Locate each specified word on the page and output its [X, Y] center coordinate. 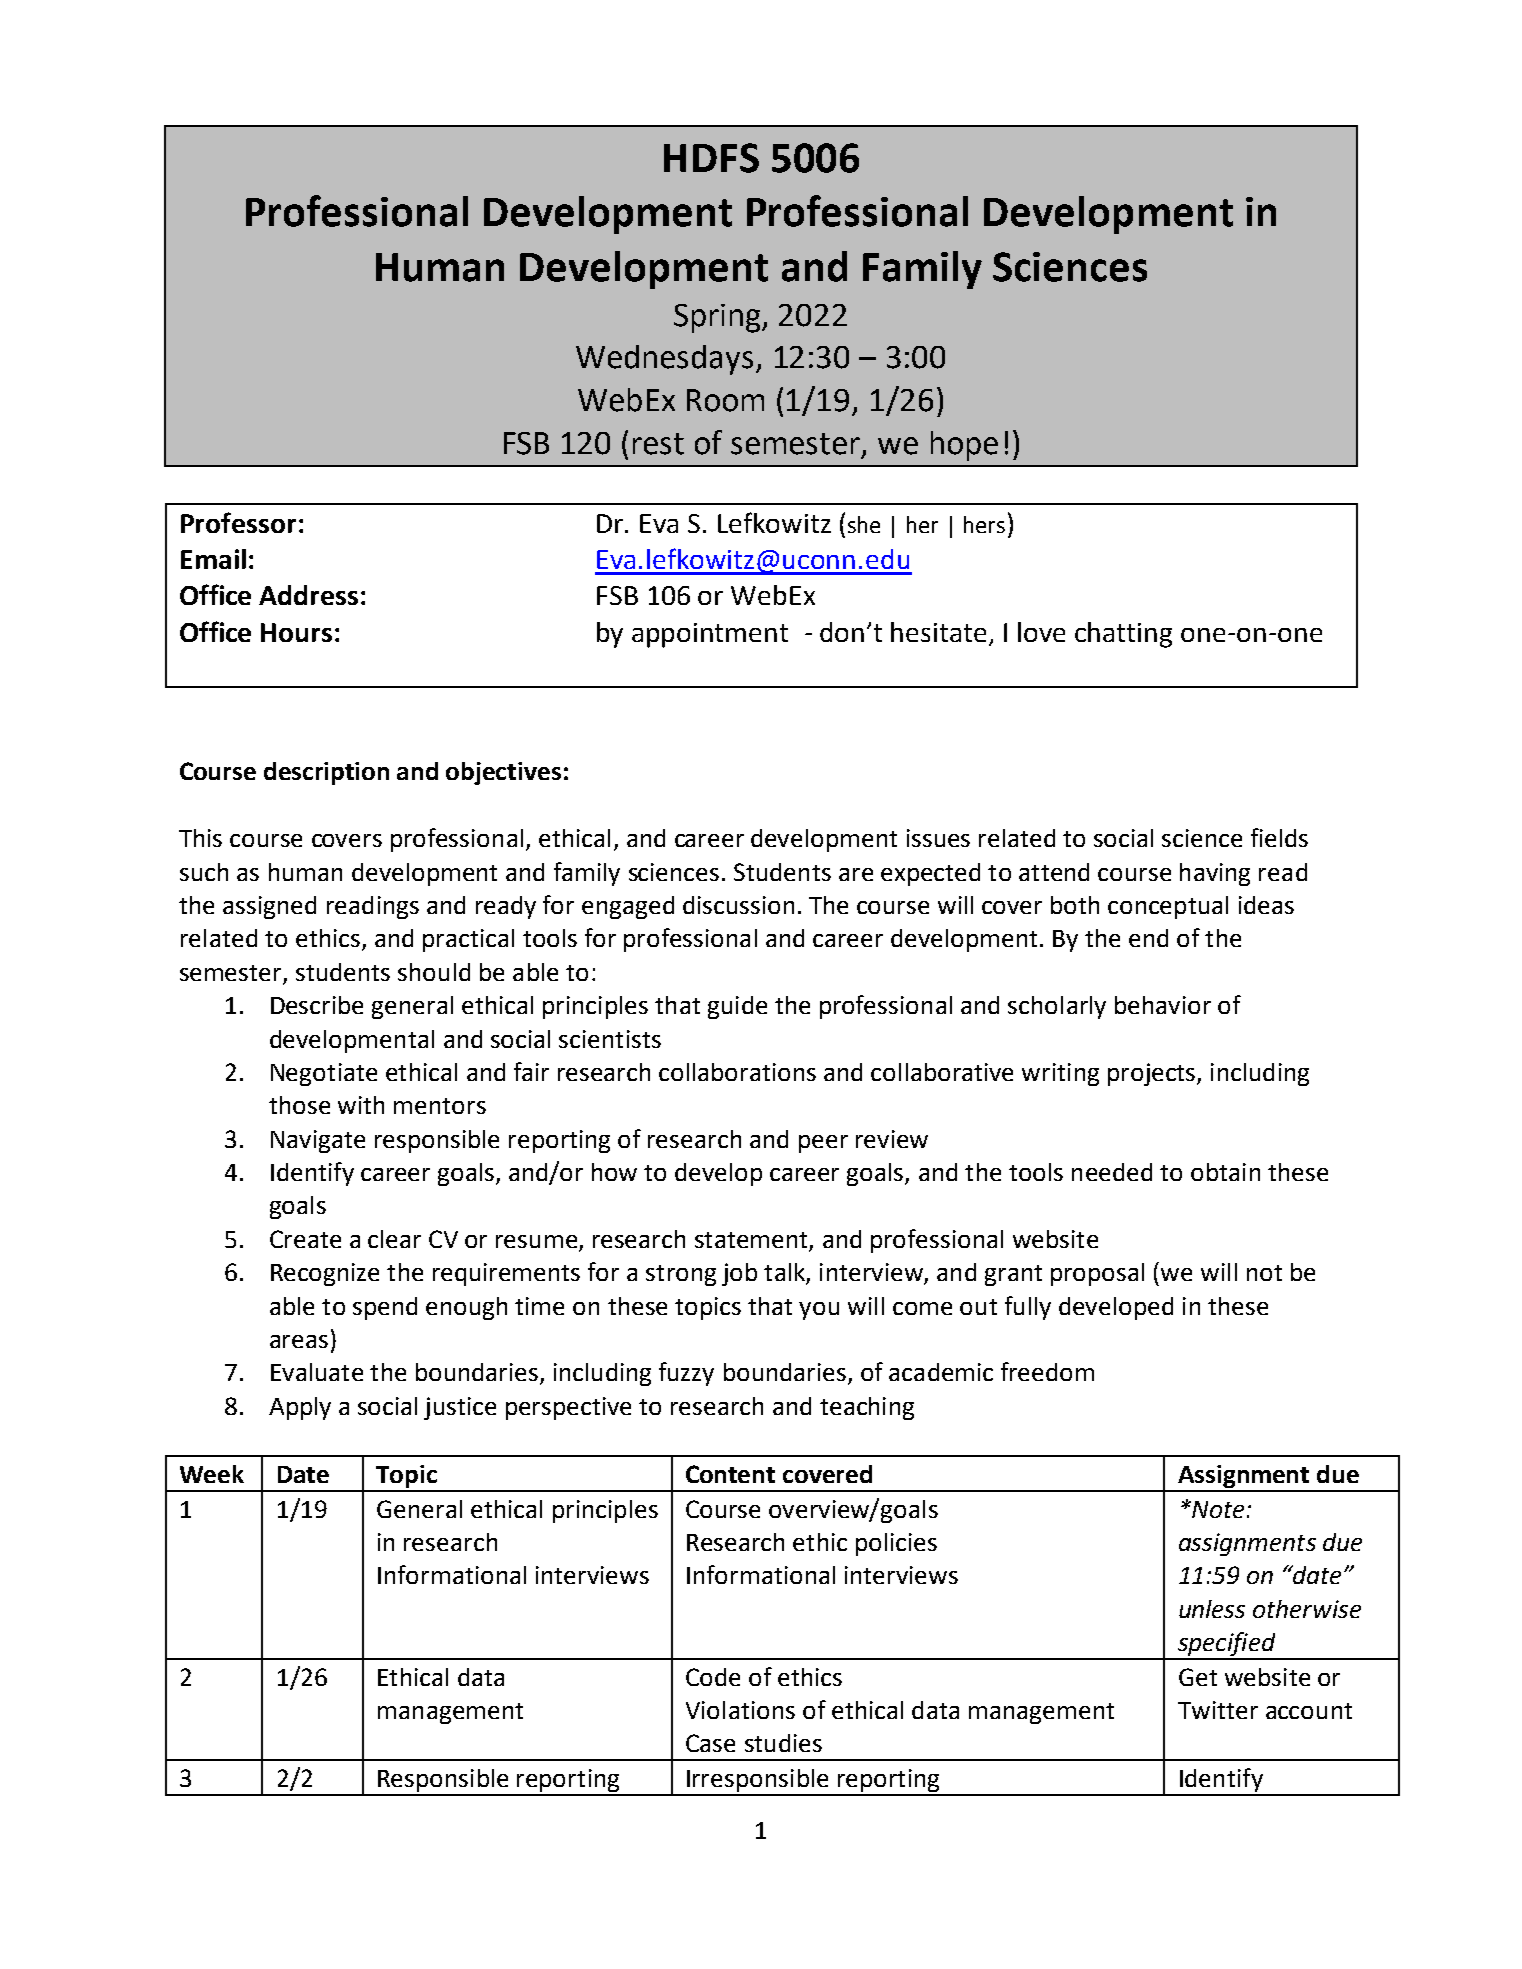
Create [305, 1239]
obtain [1225, 1172]
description [326, 773]
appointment [710, 635]
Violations [740, 1710]
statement [751, 1240]
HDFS [711, 158]
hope [964, 446]
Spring [719, 318]
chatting [1123, 635]
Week [212, 1474]
